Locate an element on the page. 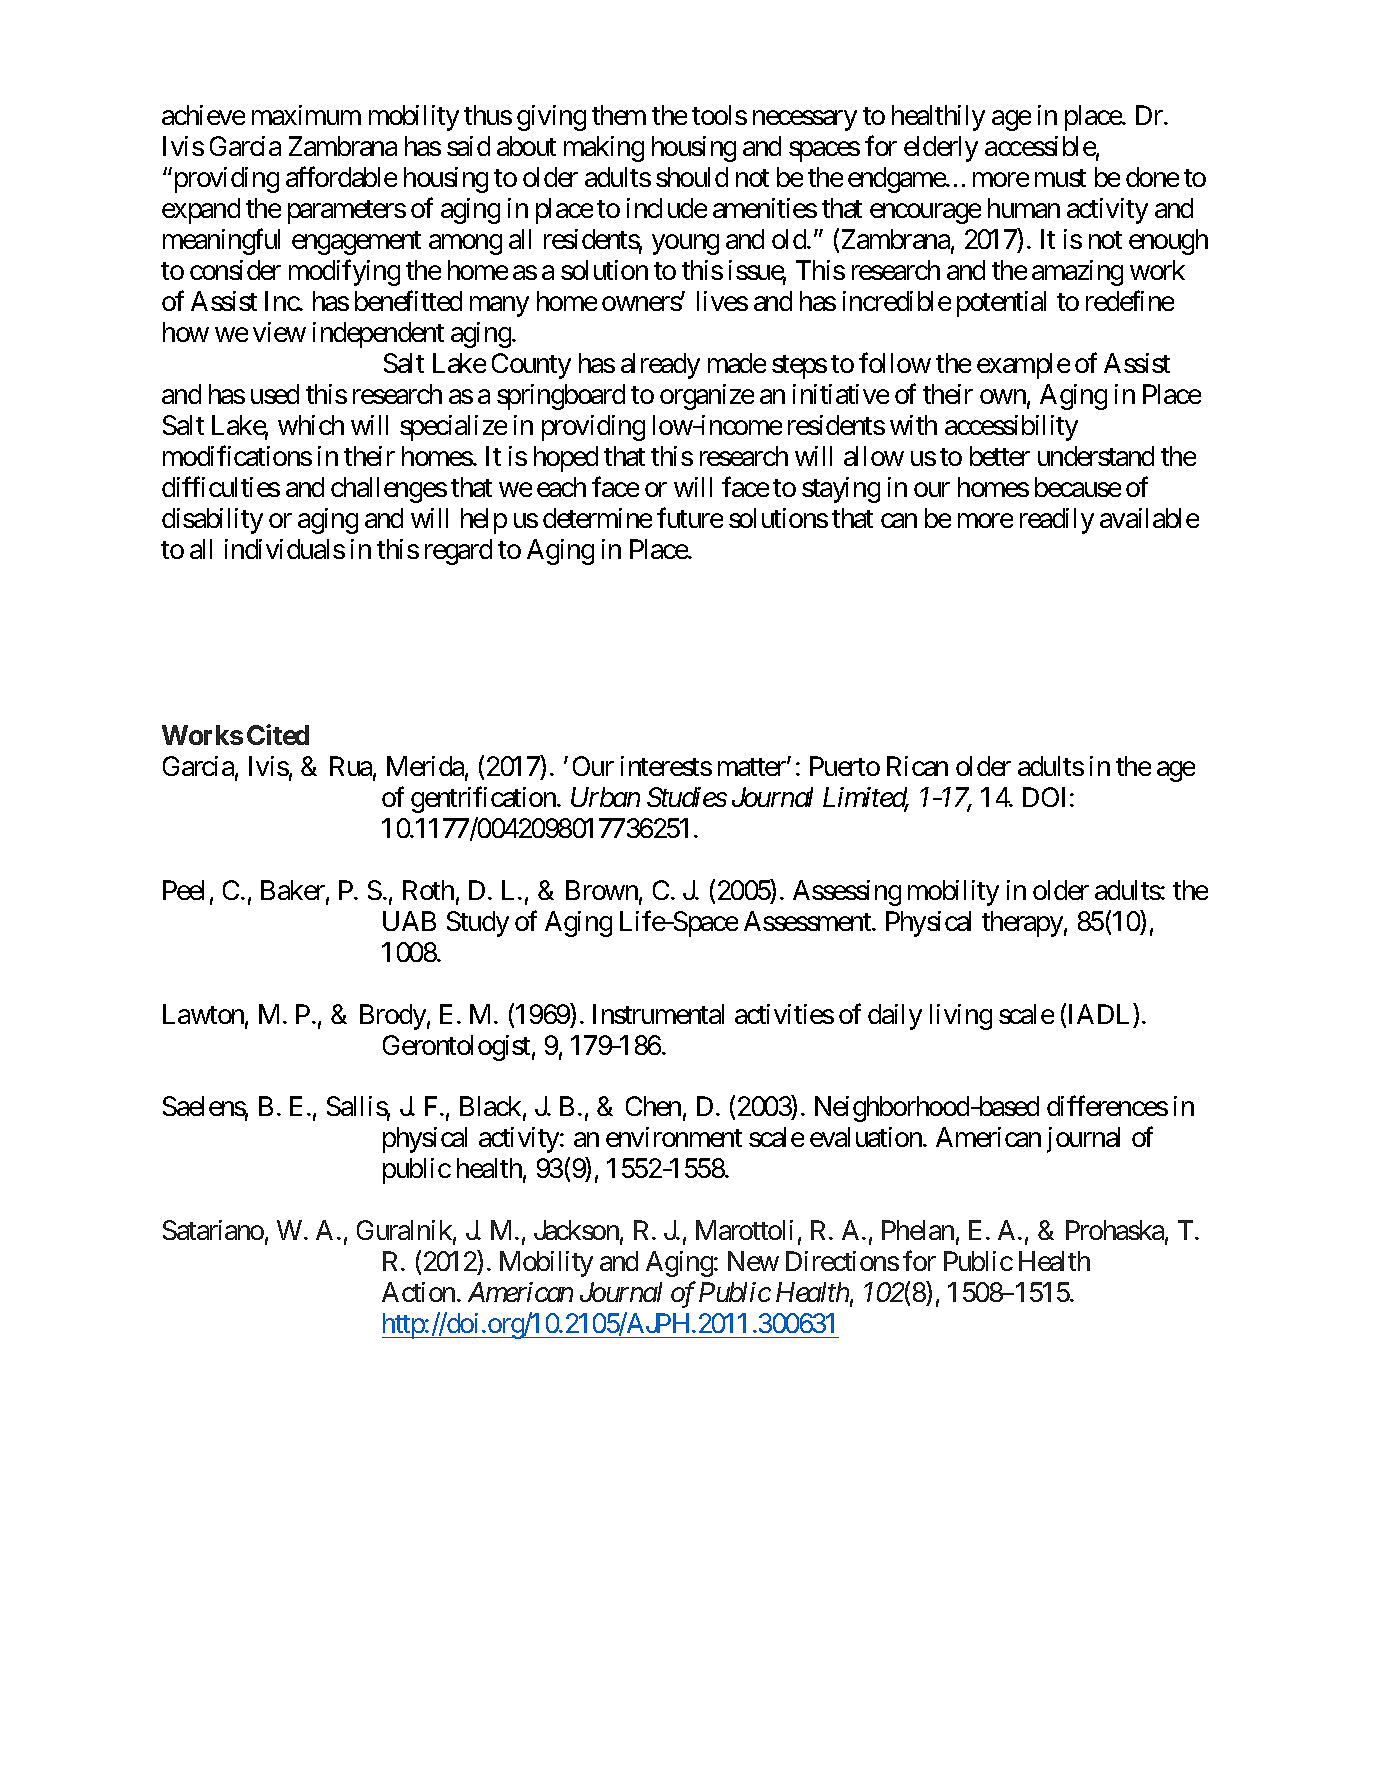  Peel is located at coordinates (183, 890).
